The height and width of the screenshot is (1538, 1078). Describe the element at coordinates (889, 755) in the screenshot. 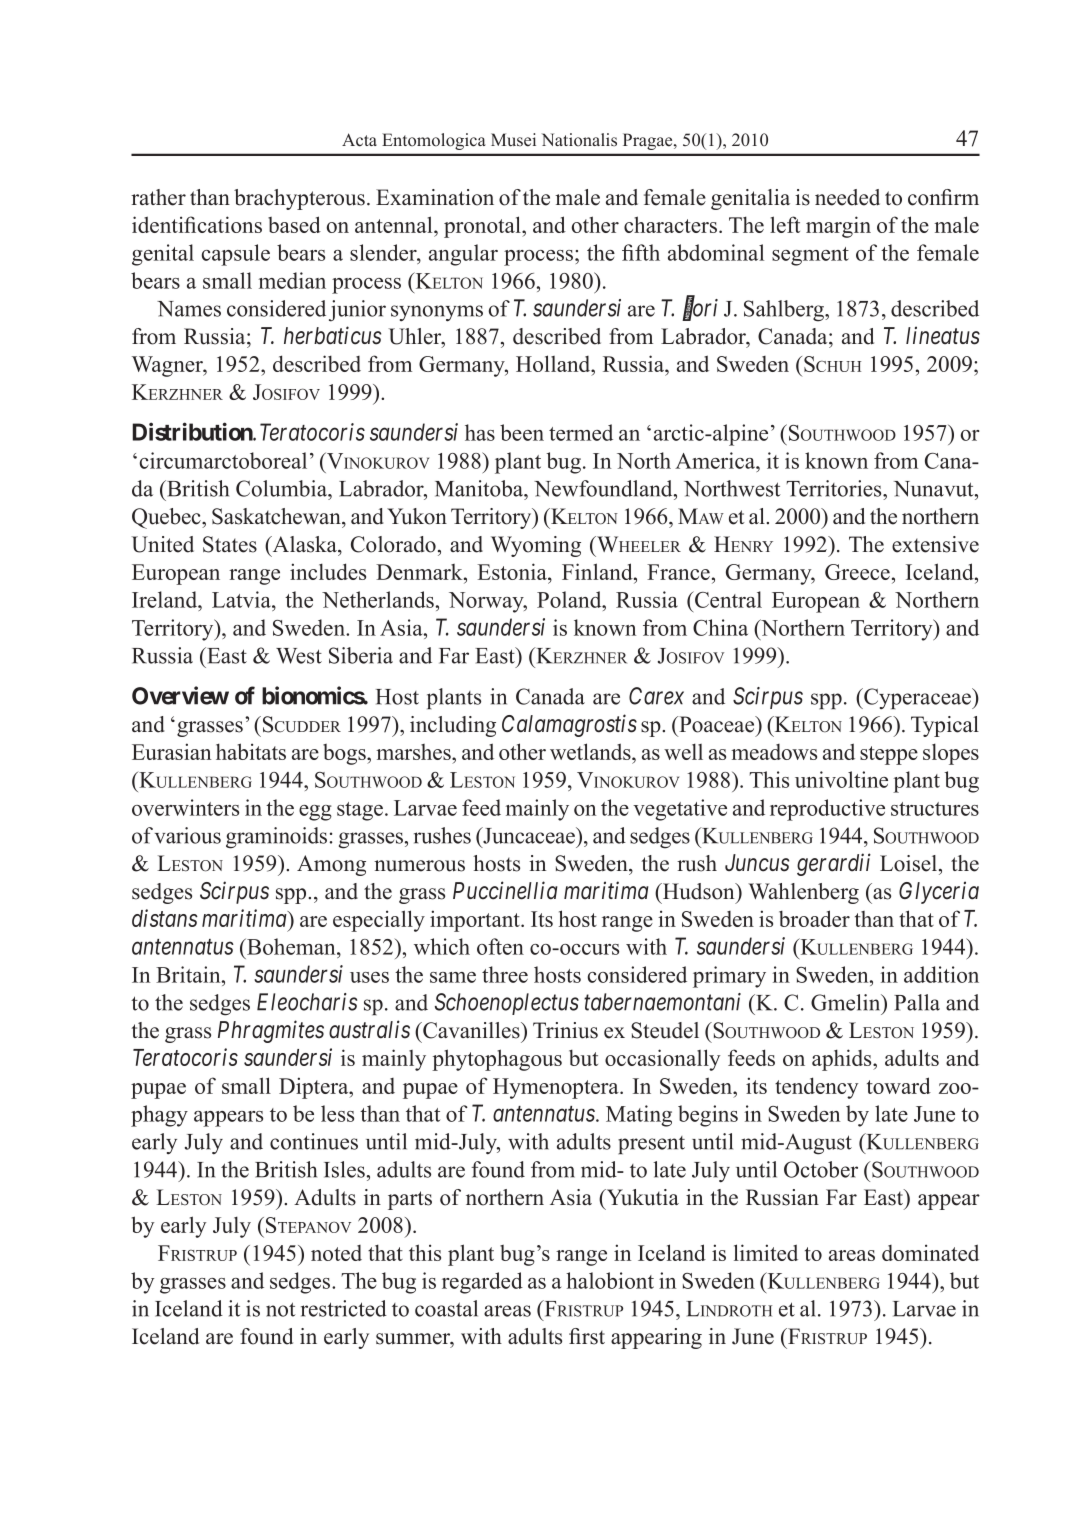

I see `steppe` at that location.
